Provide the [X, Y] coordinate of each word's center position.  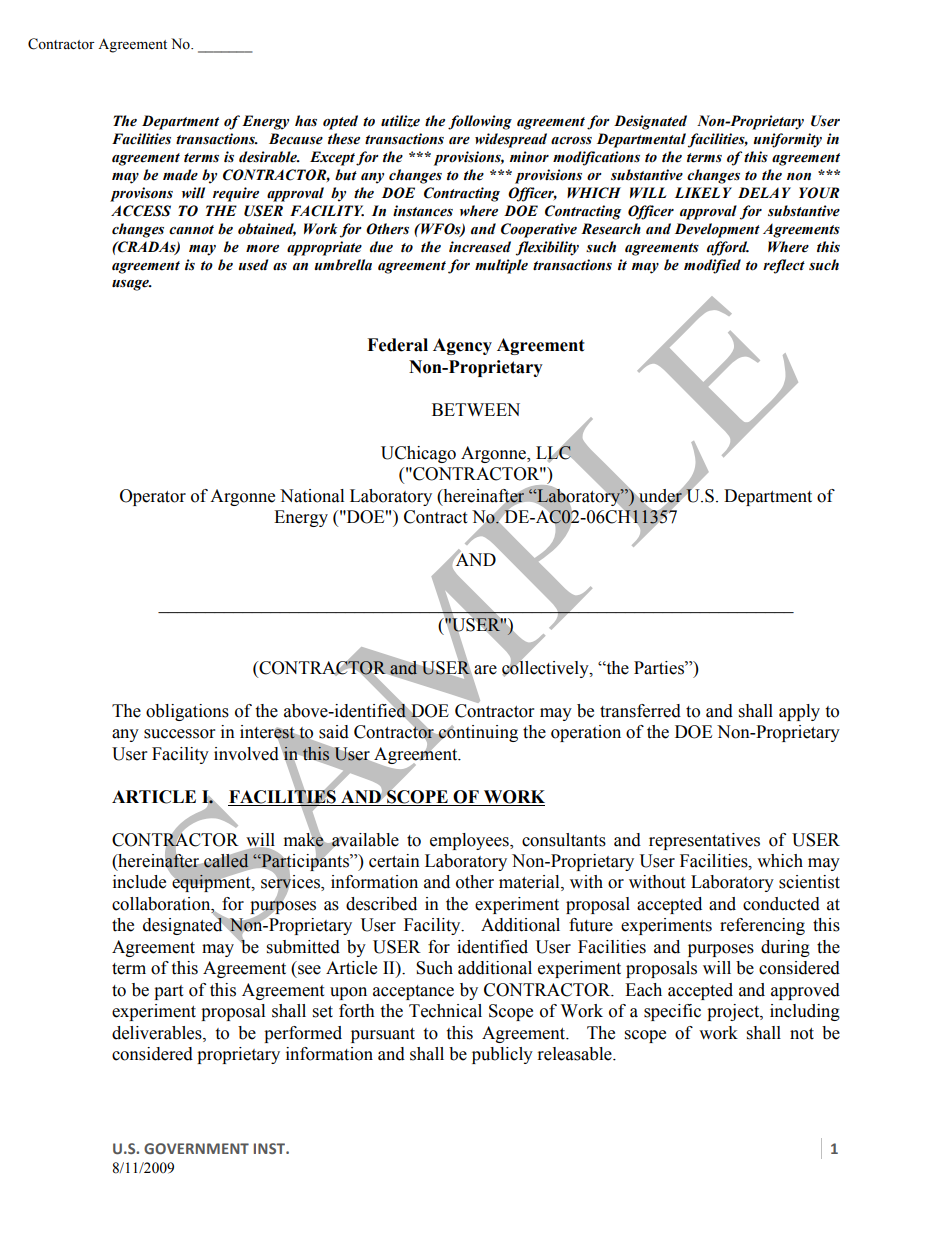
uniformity [788, 140]
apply [799, 712]
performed [303, 1034]
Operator [153, 497]
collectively [546, 668]
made [180, 175]
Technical [445, 1011]
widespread [511, 140]
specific [672, 1012]
